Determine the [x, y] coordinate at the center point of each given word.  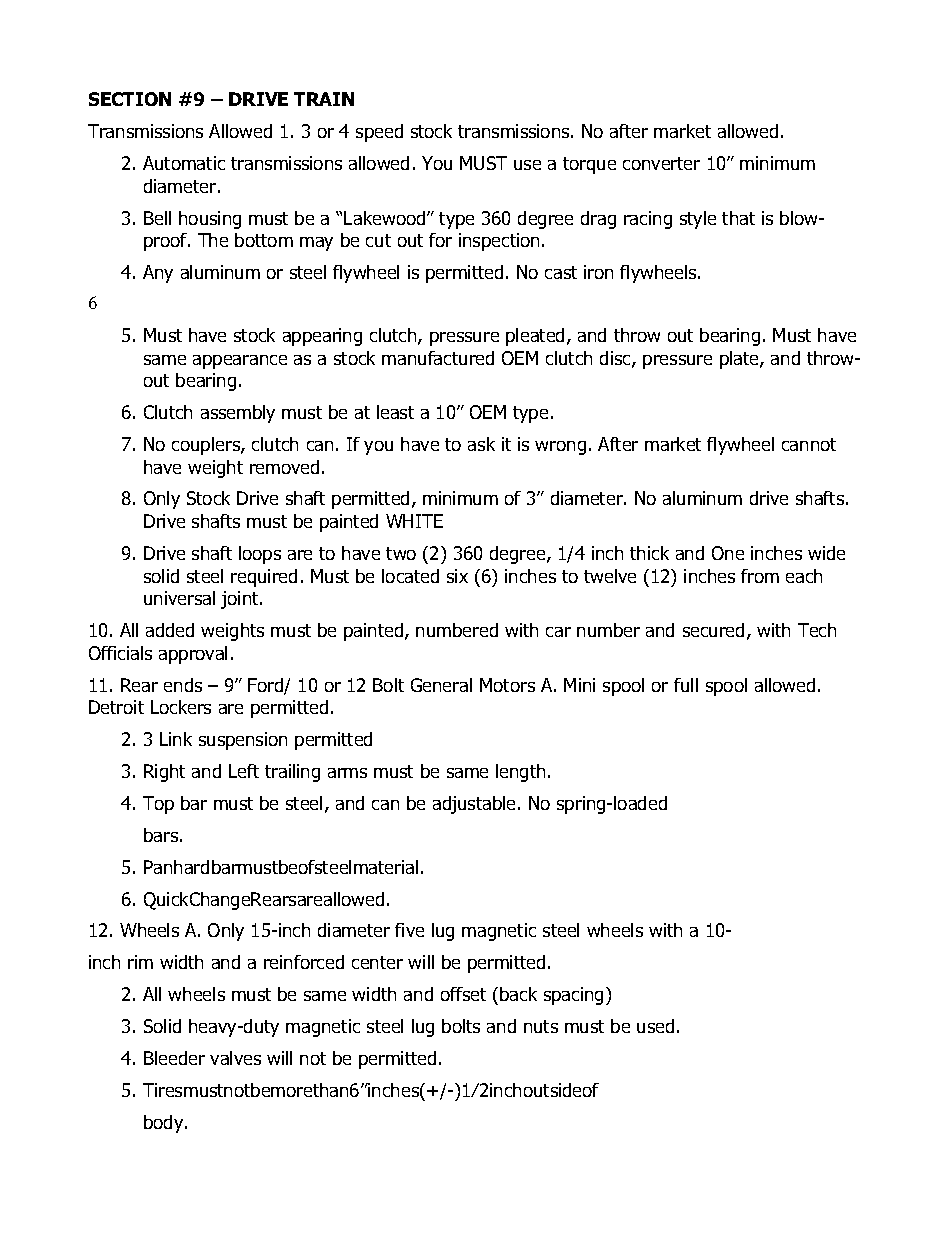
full [686, 685]
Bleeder [174, 1058]
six [457, 576]
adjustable [476, 805]
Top [158, 805]
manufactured [438, 358]
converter [661, 163]
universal [179, 598]
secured [713, 630]
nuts [541, 1026]
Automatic [184, 163]
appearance [240, 362]
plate [740, 360]
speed [379, 133]
